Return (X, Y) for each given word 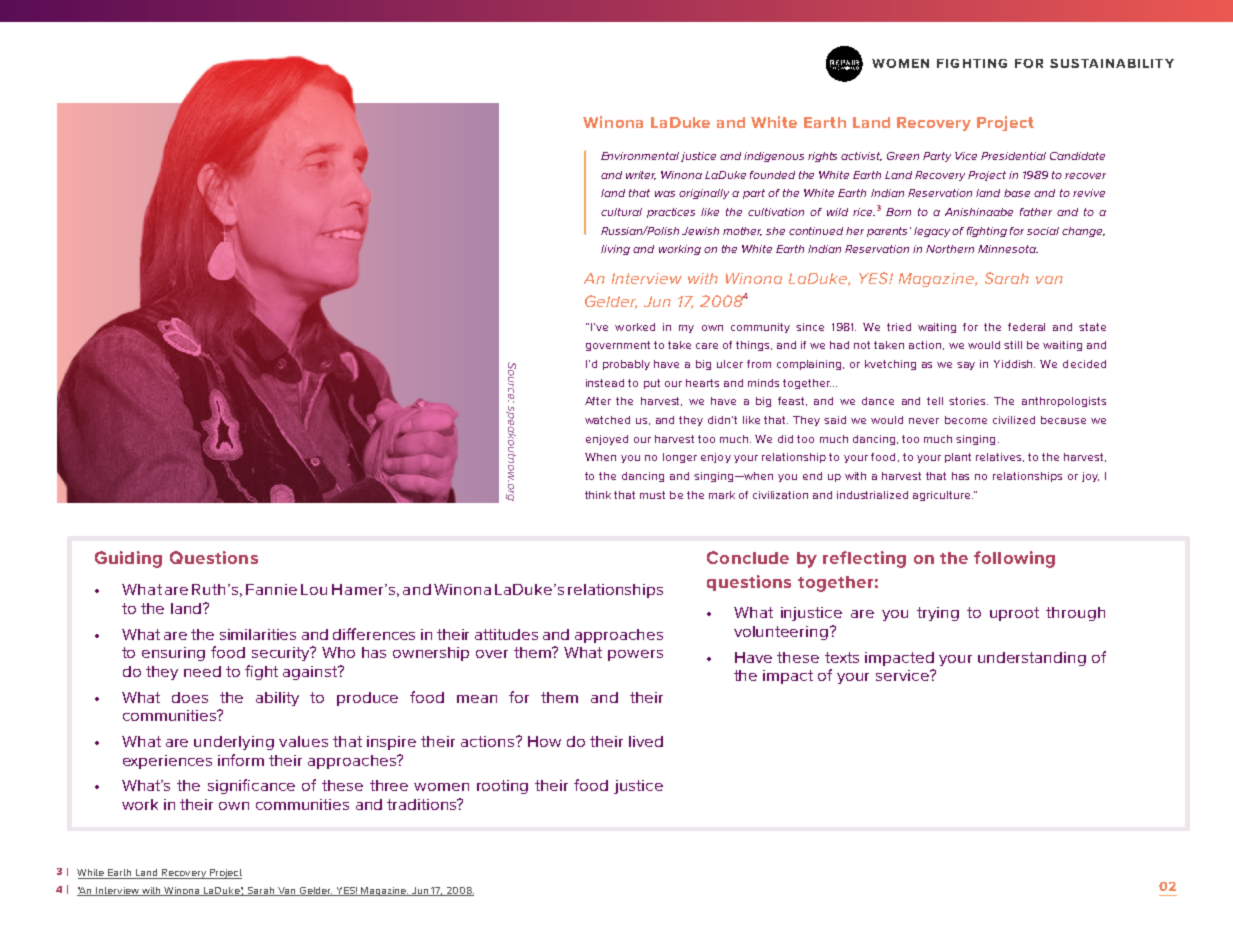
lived (646, 741)
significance (251, 786)
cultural (621, 212)
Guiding (128, 559)
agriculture (943, 496)
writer (641, 175)
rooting (502, 787)
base (1017, 193)
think (598, 495)
